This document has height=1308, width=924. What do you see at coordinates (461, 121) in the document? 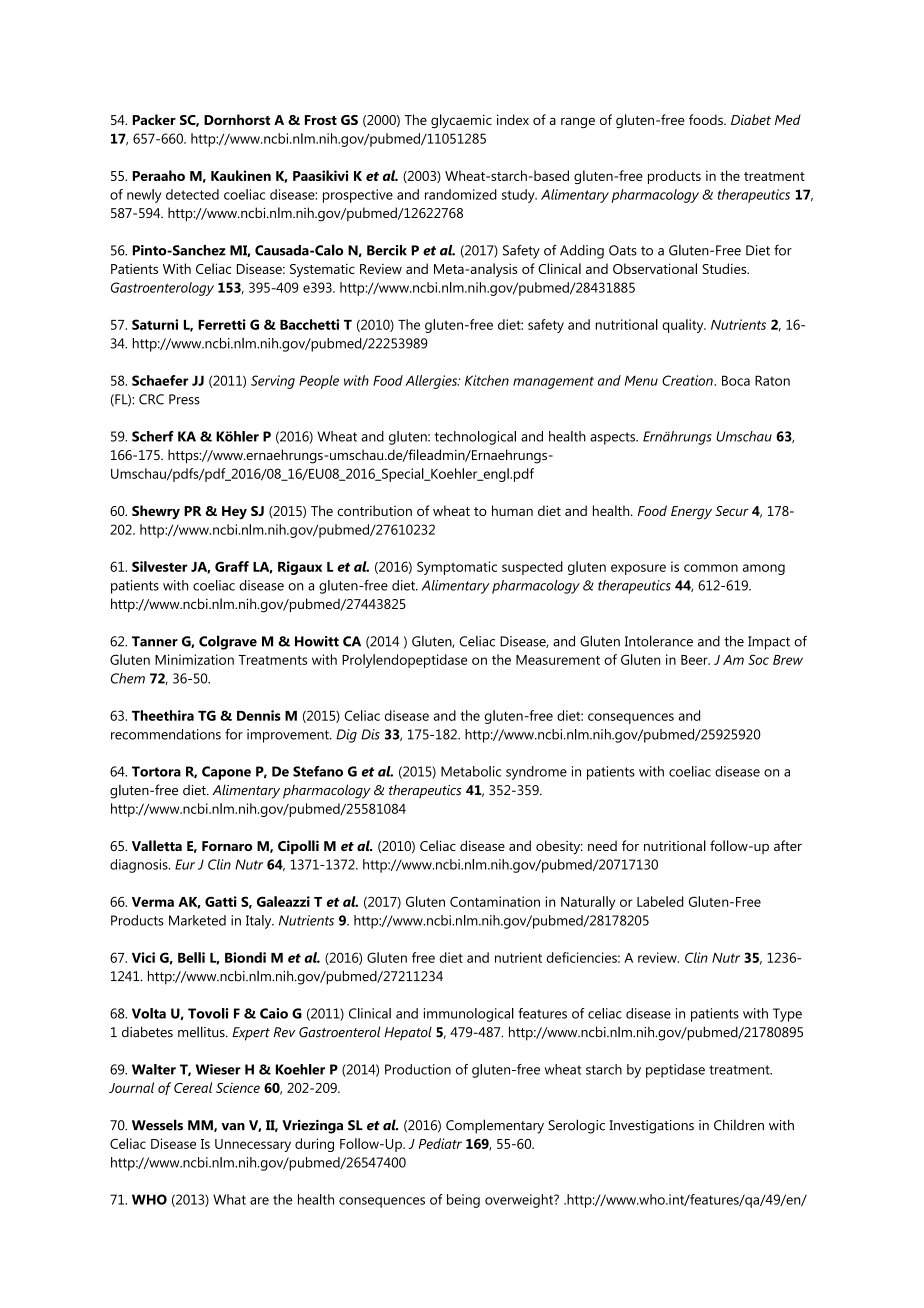
I see `glycaemic` at bounding box center [461, 121].
